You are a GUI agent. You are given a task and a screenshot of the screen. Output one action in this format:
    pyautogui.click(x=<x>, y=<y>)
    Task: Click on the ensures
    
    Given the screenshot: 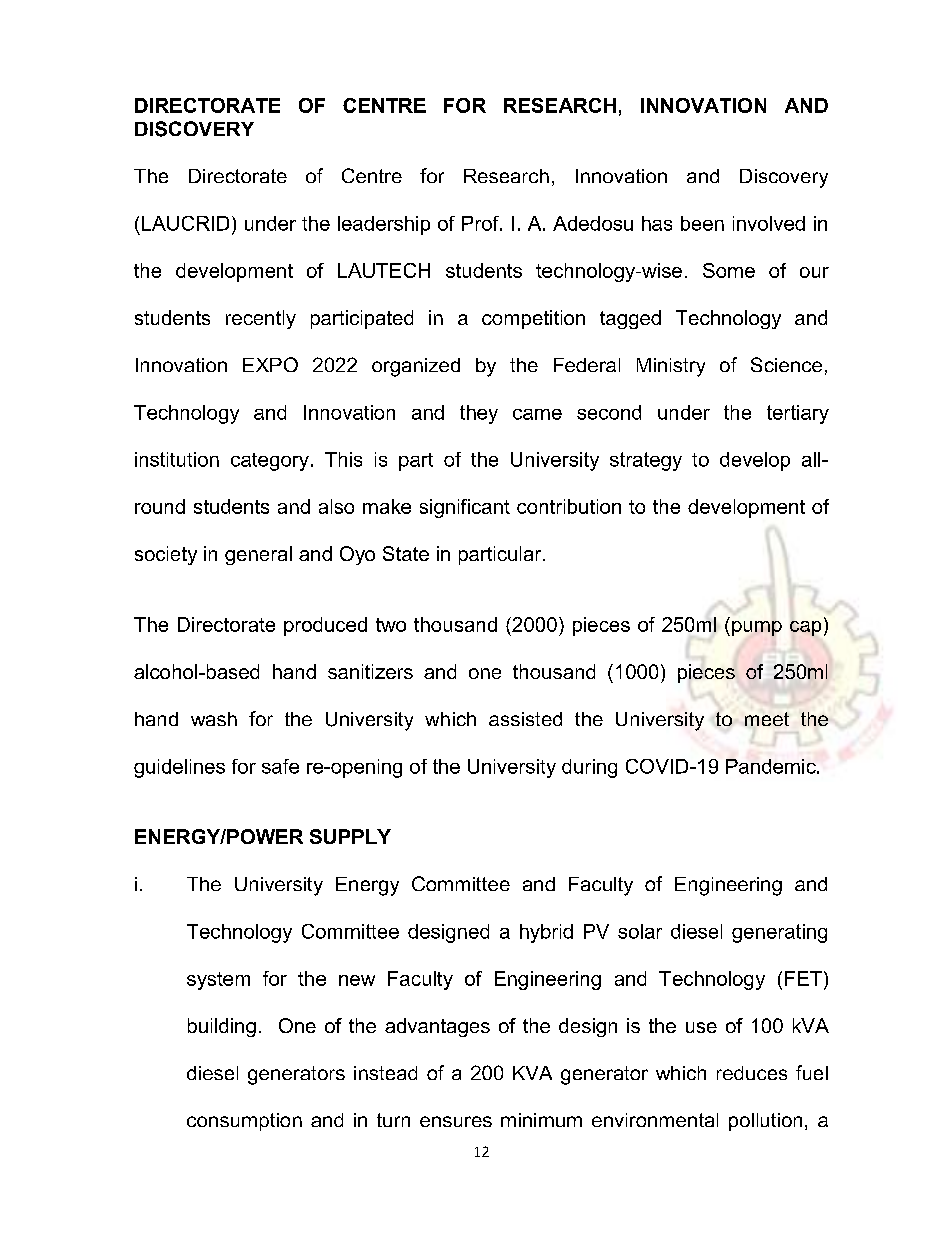 What is the action you would take?
    pyautogui.click(x=456, y=1121)
